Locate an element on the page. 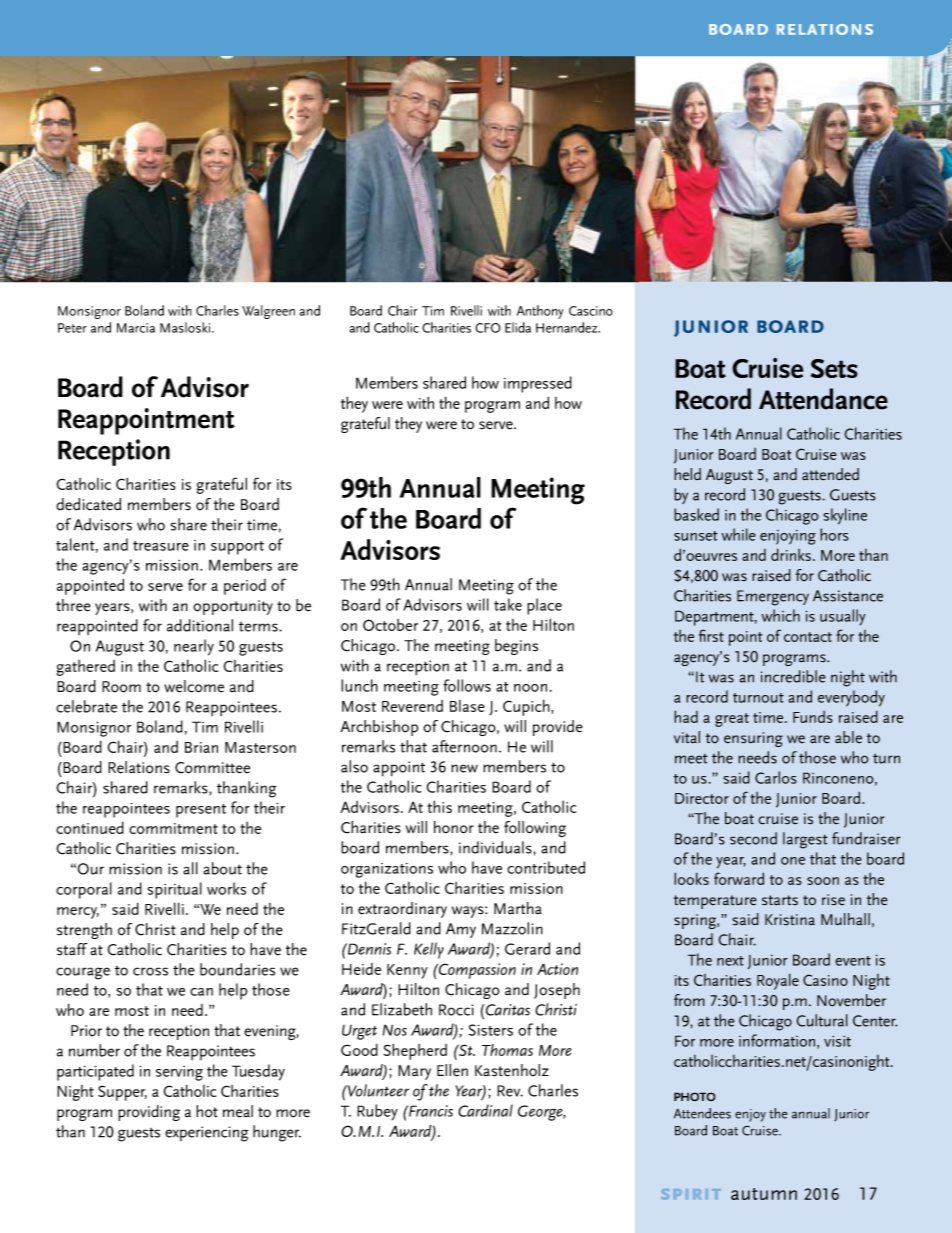  cross is located at coordinates (150, 971).
